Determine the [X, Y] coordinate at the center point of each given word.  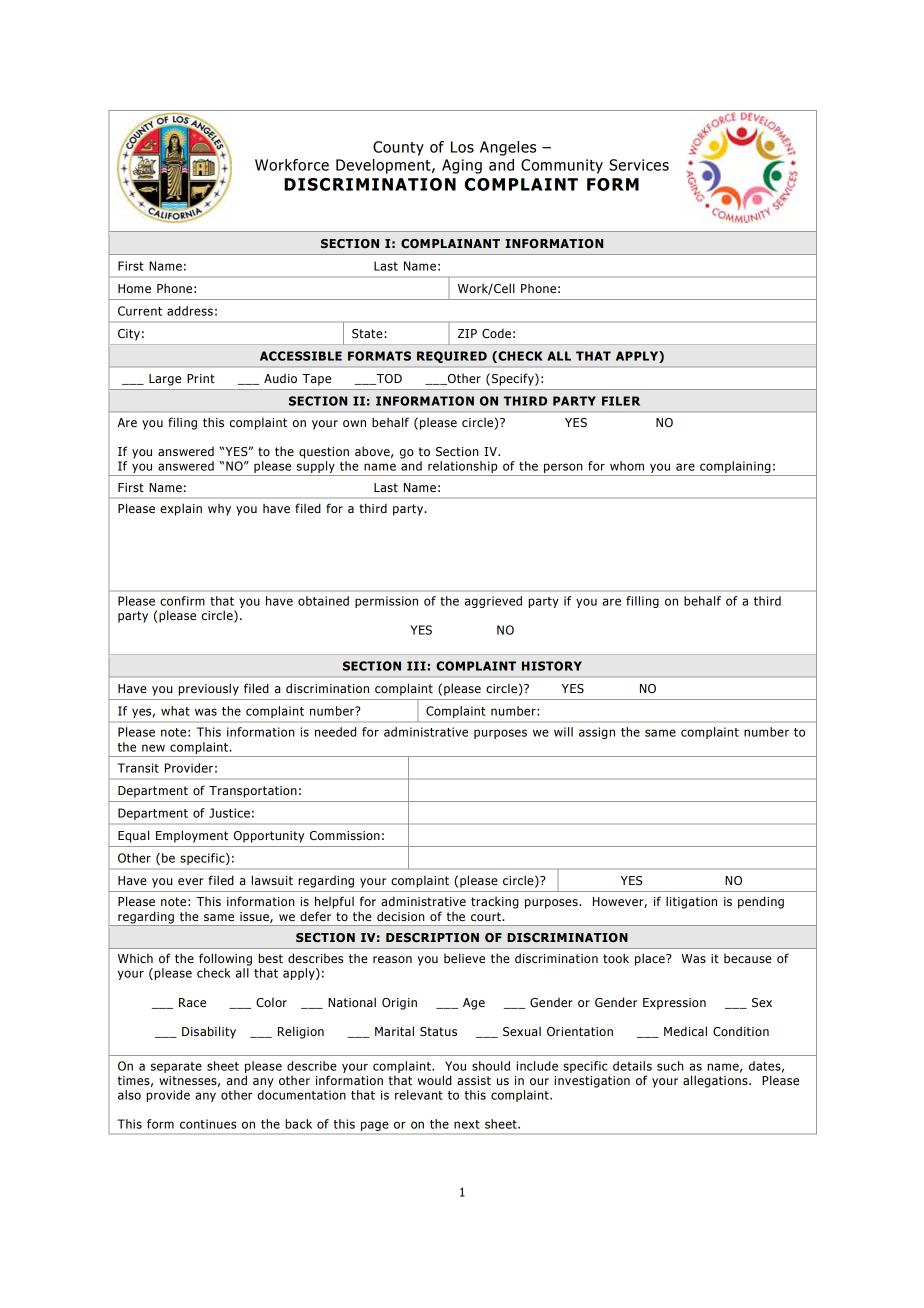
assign [597, 733]
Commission [345, 835]
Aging [462, 166]
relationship [462, 467]
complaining [735, 467]
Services [639, 165]
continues [208, 1124]
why [219, 510]
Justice [229, 813]
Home [134, 289]
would [435, 1080]
